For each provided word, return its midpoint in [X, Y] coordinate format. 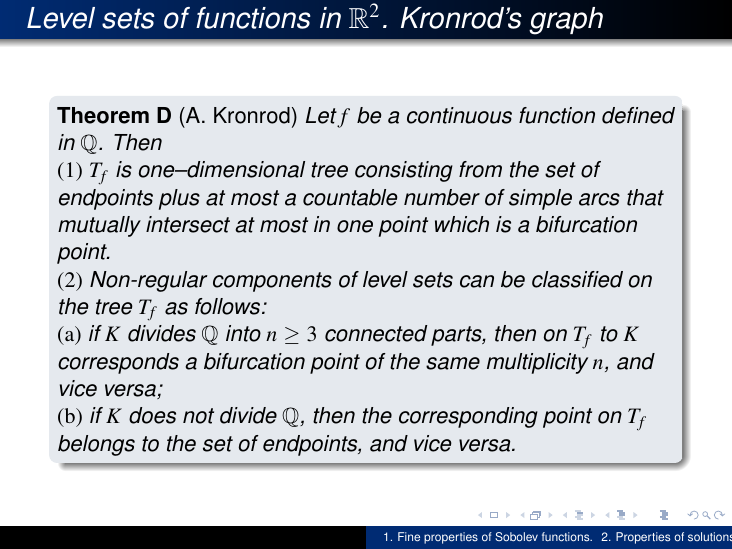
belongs [96, 445]
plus [179, 199]
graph [566, 21]
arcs [599, 199]
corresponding [468, 417]
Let [321, 115]
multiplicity [537, 363]
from [480, 169]
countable [350, 197]
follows [229, 306]
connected [376, 333]
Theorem [103, 115]
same [453, 363]
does [152, 415]
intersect [188, 224]
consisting [404, 171]
